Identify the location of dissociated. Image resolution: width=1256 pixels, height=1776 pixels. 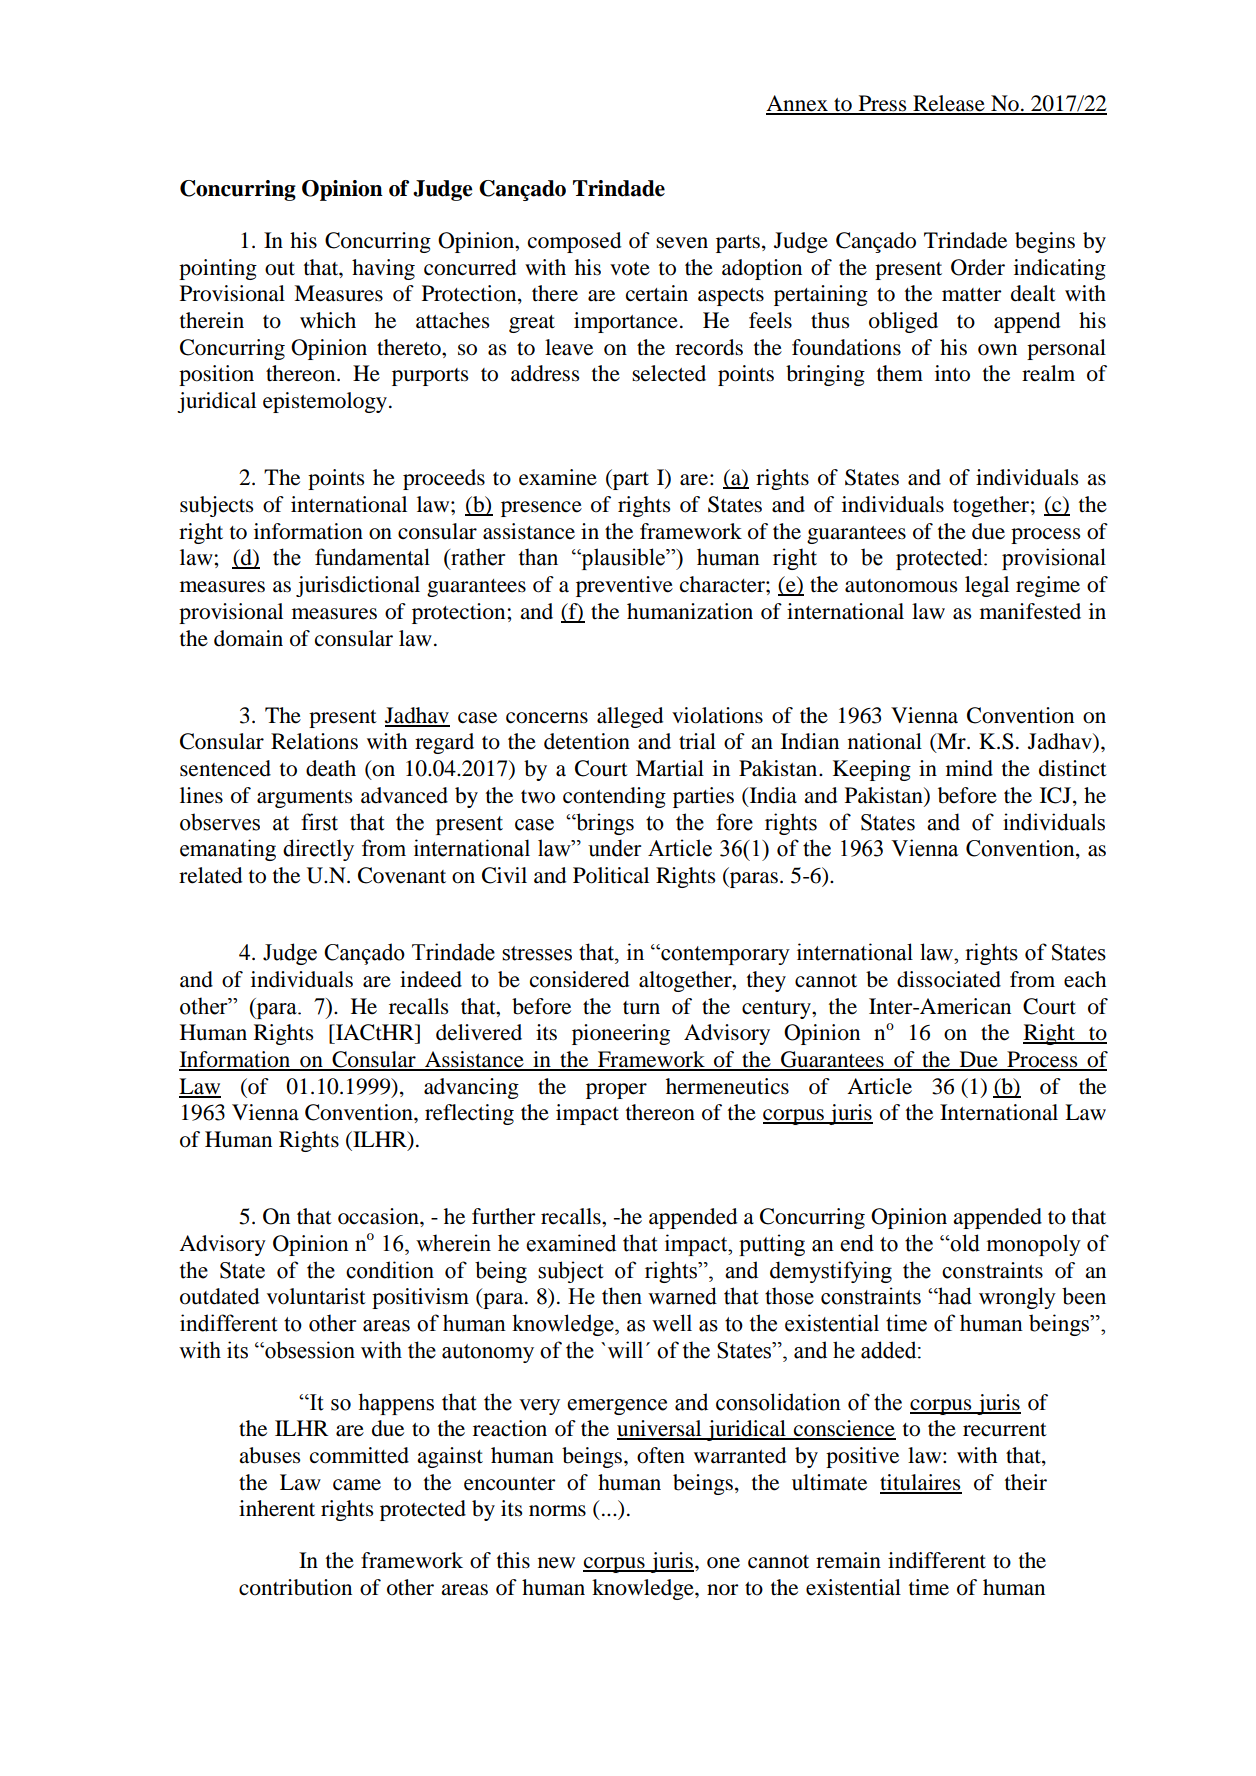
(949, 979).
